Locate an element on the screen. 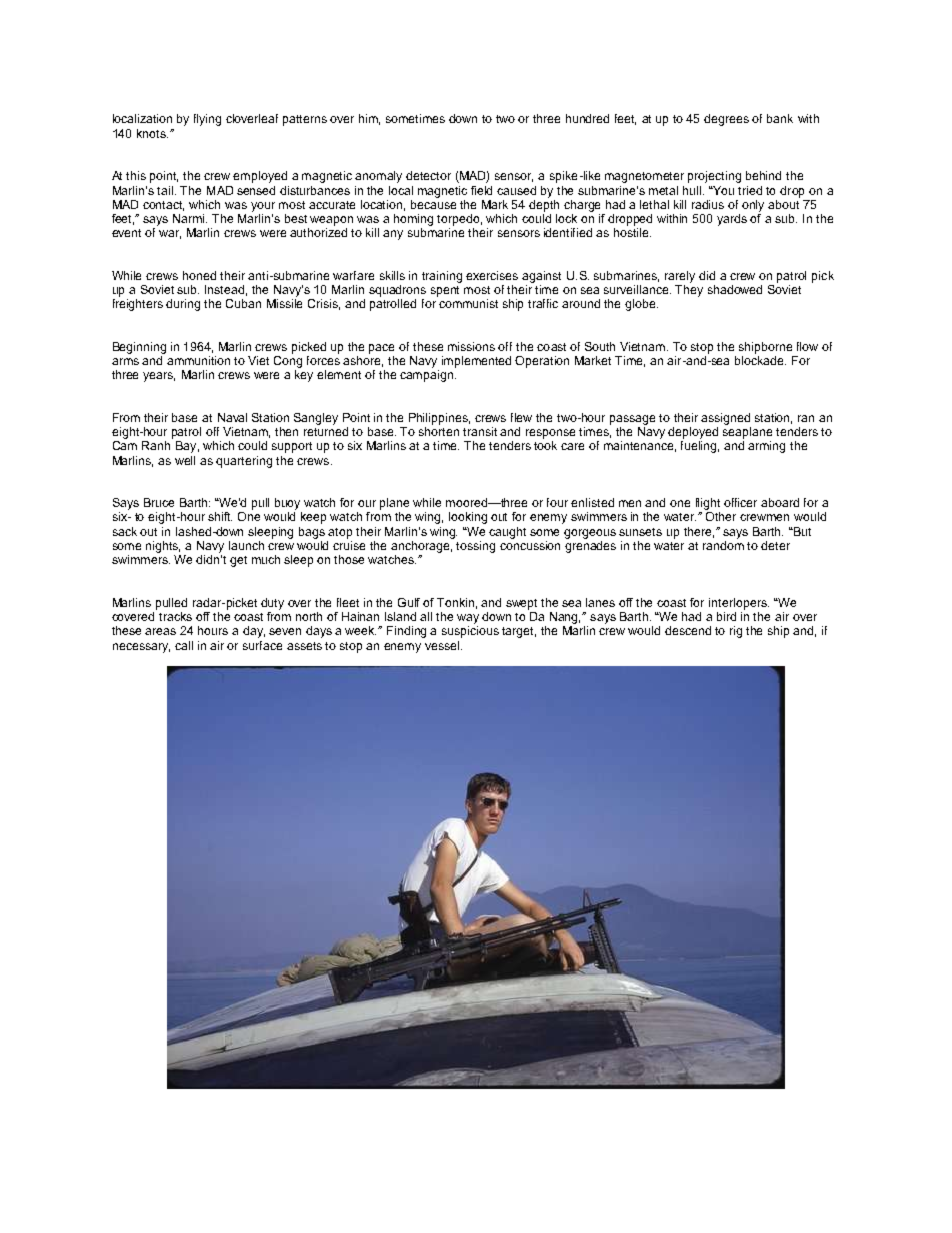  rarely is located at coordinates (680, 277).
